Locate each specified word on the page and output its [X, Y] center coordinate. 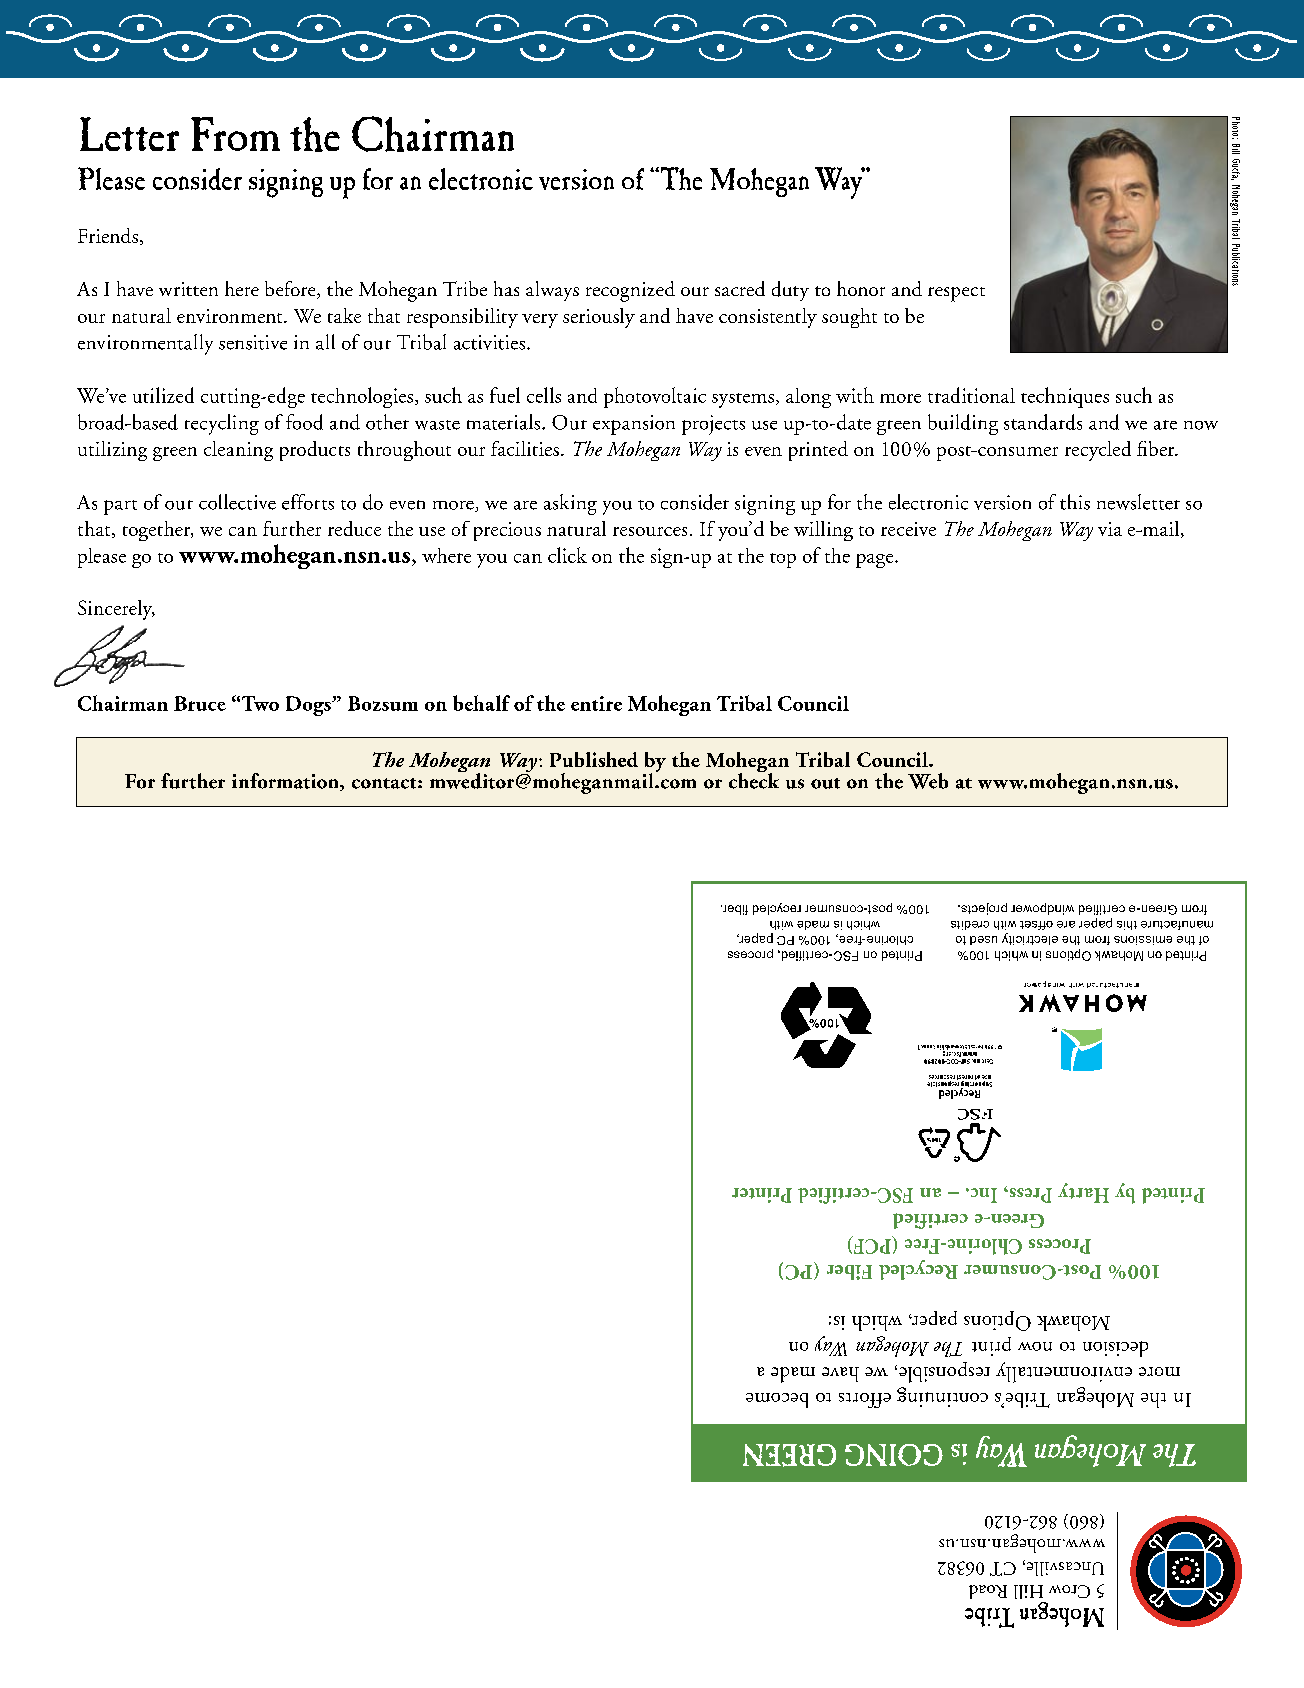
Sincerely [116, 610]
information [287, 782]
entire [596, 703]
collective [237, 502]
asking [570, 504]
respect [956, 294]
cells [544, 395]
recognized [630, 291]
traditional [971, 395]
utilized [163, 395]
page [876, 561]
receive [908, 529]
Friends [108, 235]
